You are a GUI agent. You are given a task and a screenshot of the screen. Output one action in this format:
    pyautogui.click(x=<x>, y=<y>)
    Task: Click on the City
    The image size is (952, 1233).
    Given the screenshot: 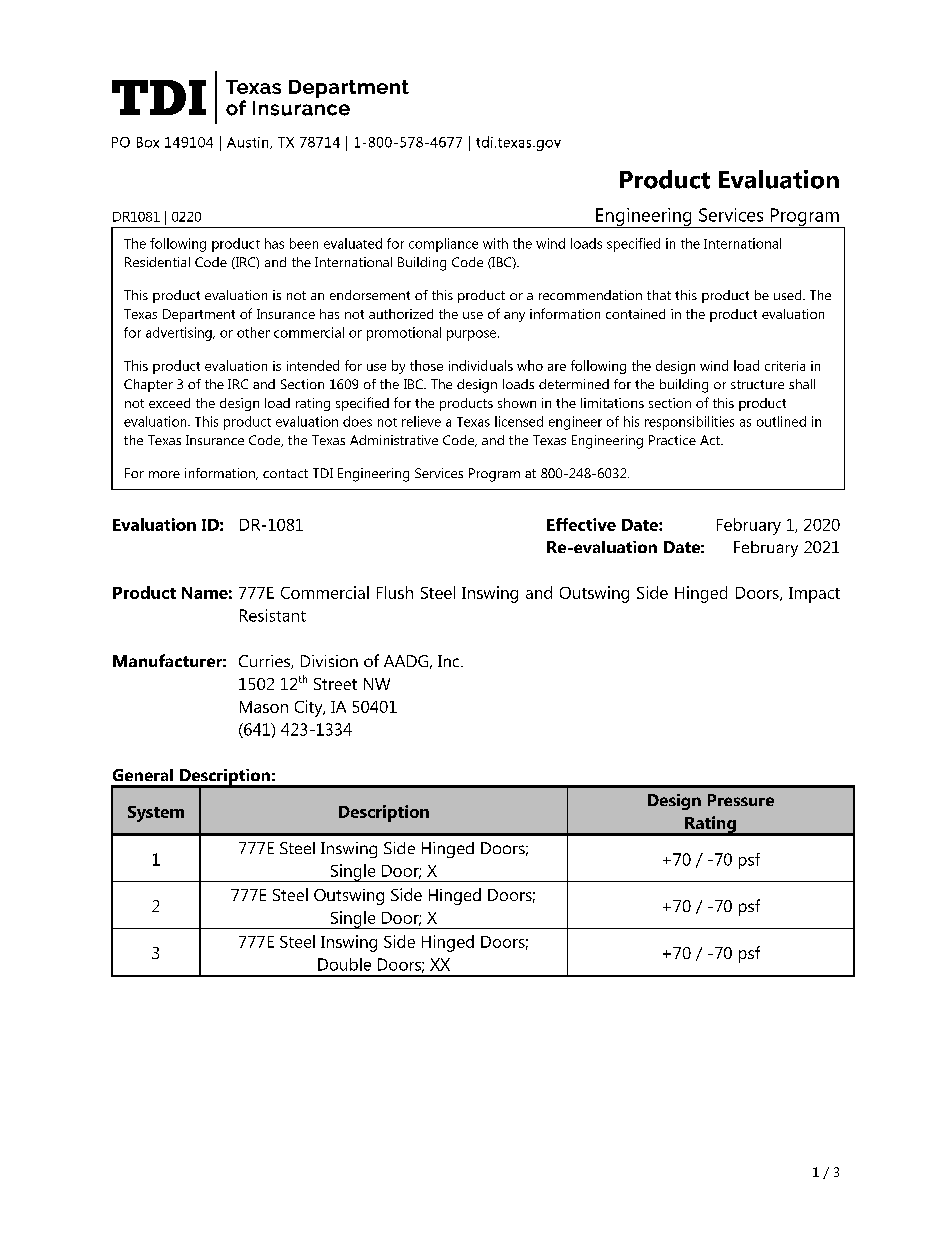 What is the action you would take?
    pyautogui.click(x=310, y=708)
